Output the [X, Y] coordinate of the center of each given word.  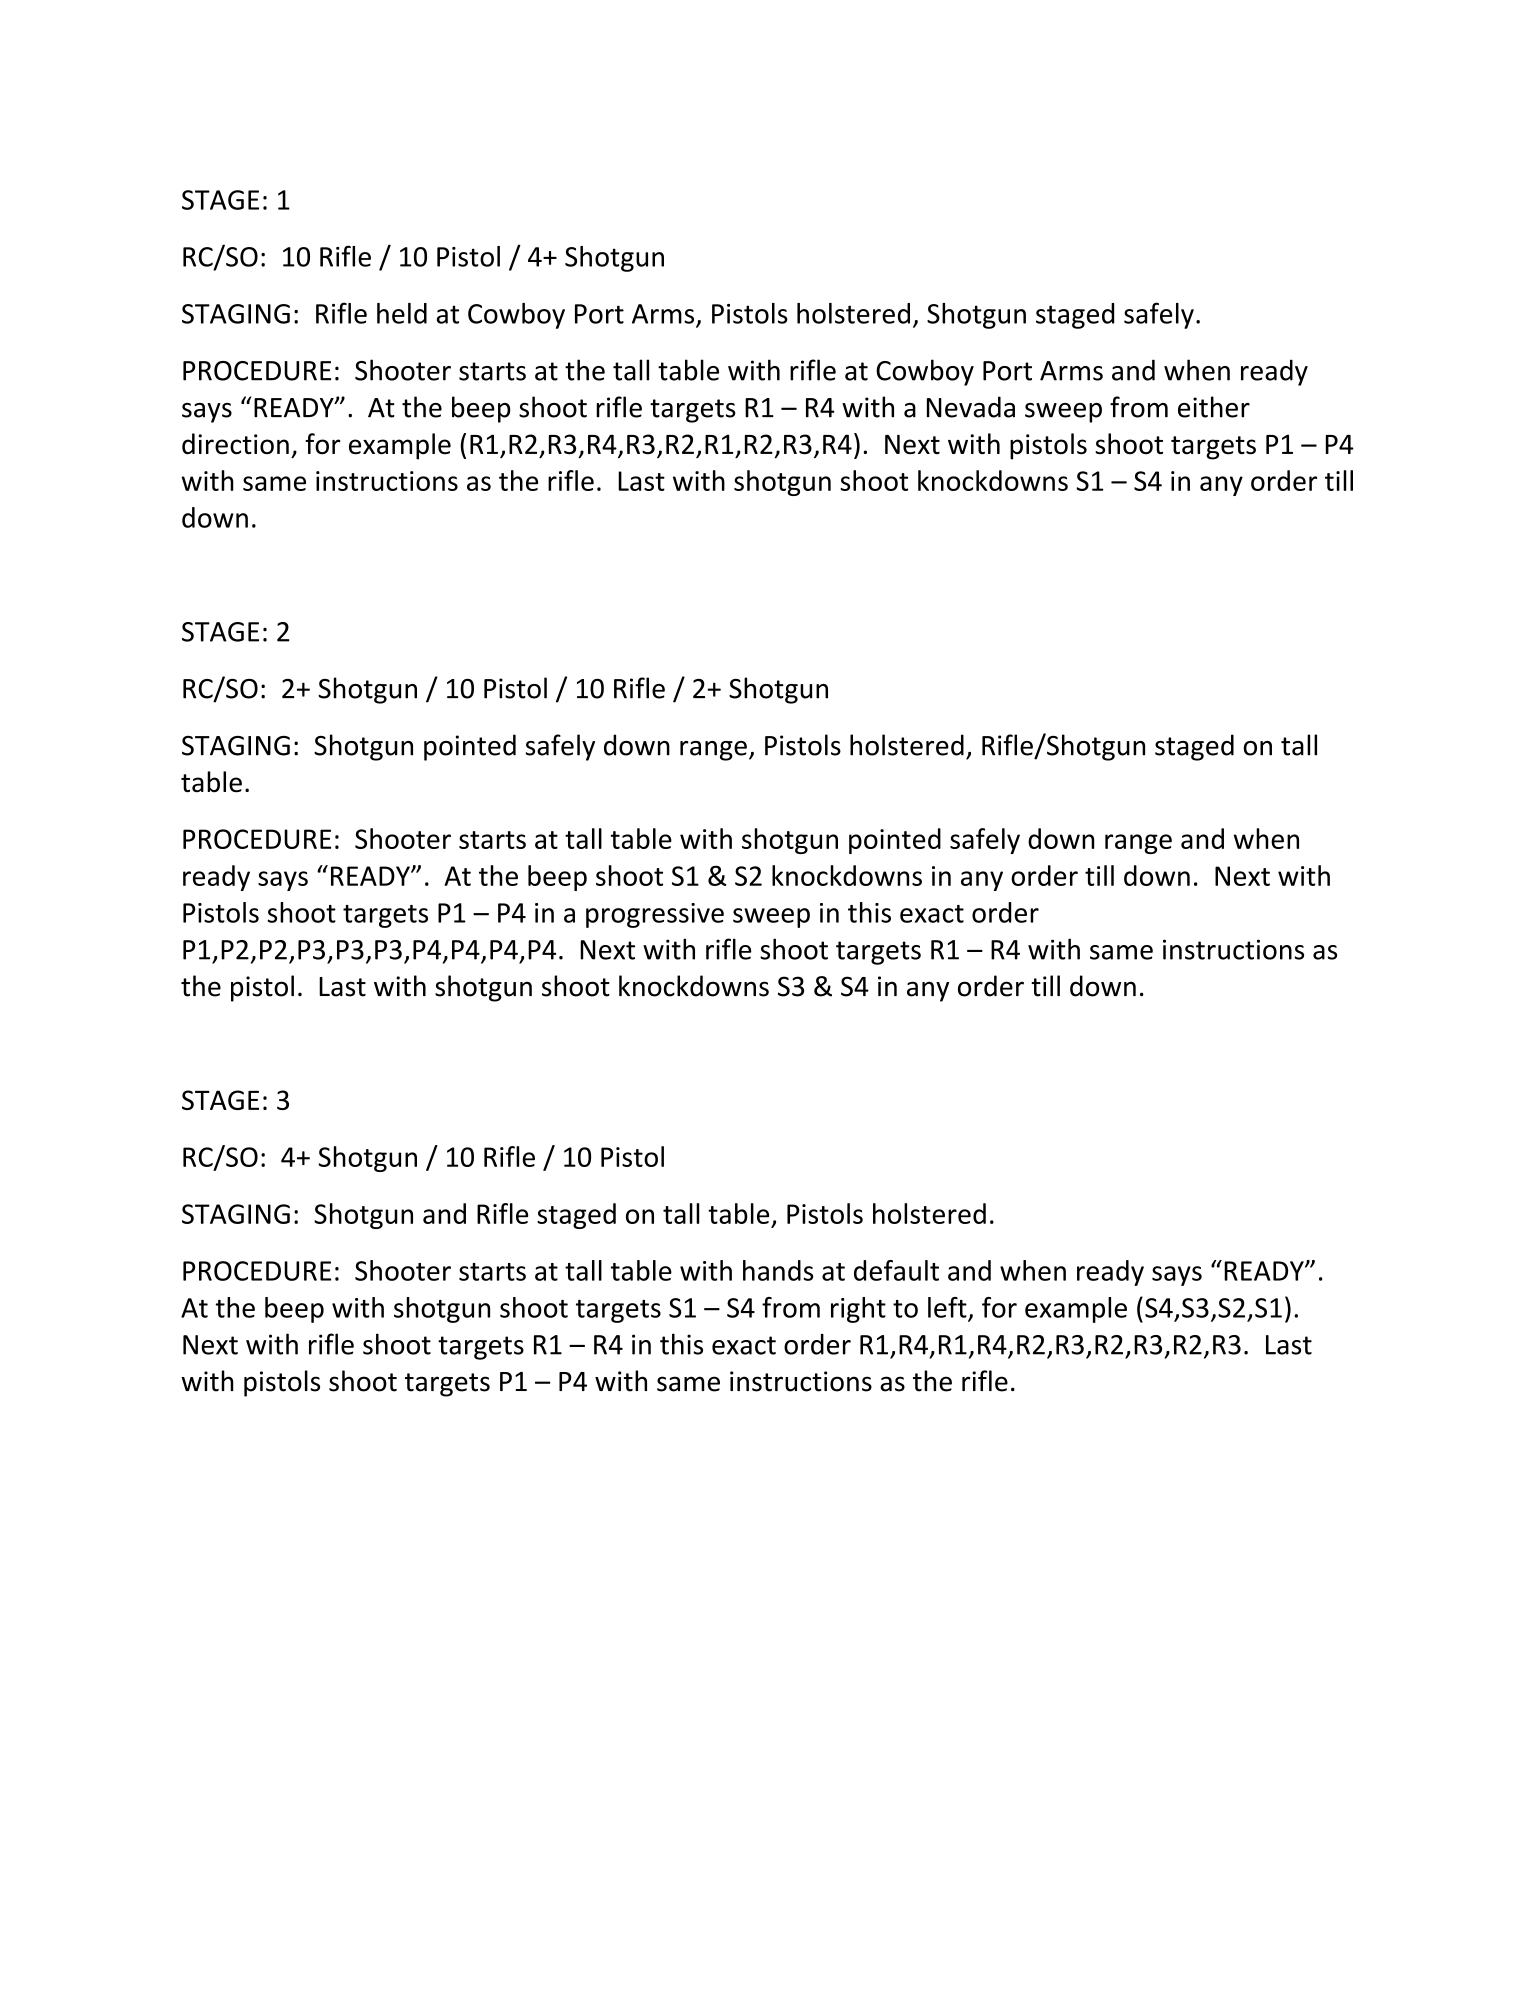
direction [235, 444]
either [1214, 407]
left [947, 1307]
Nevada [971, 407]
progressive [655, 915]
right [858, 1310]
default [896, 1270]
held [402, 313]
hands [778, 1270]
